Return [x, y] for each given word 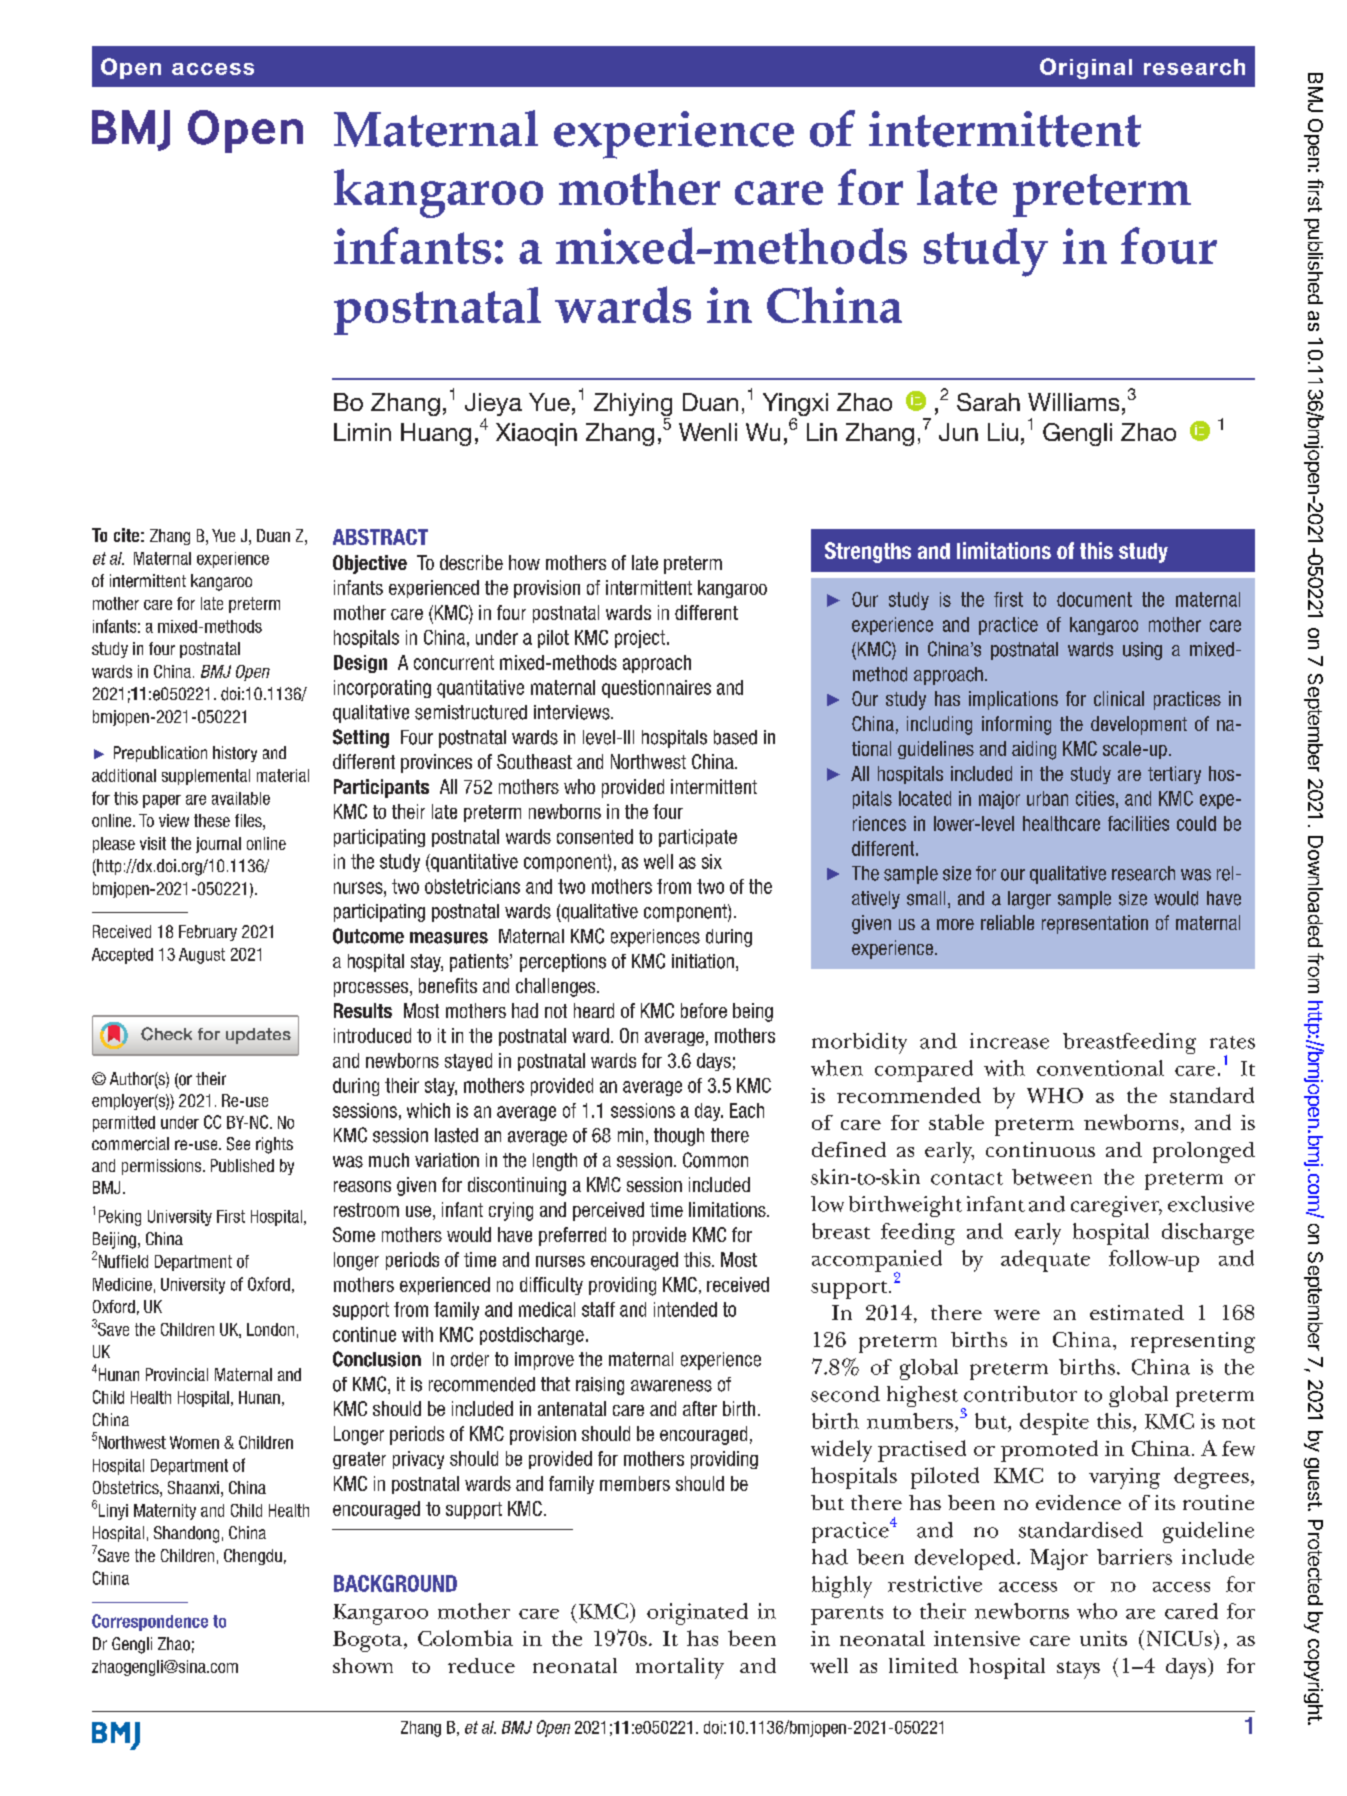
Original [1086, 68]
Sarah [988, 402]
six [712, 861]
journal [218, 845]
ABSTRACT [380, 537]
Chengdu [253, 1557]
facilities [1138, 823]
